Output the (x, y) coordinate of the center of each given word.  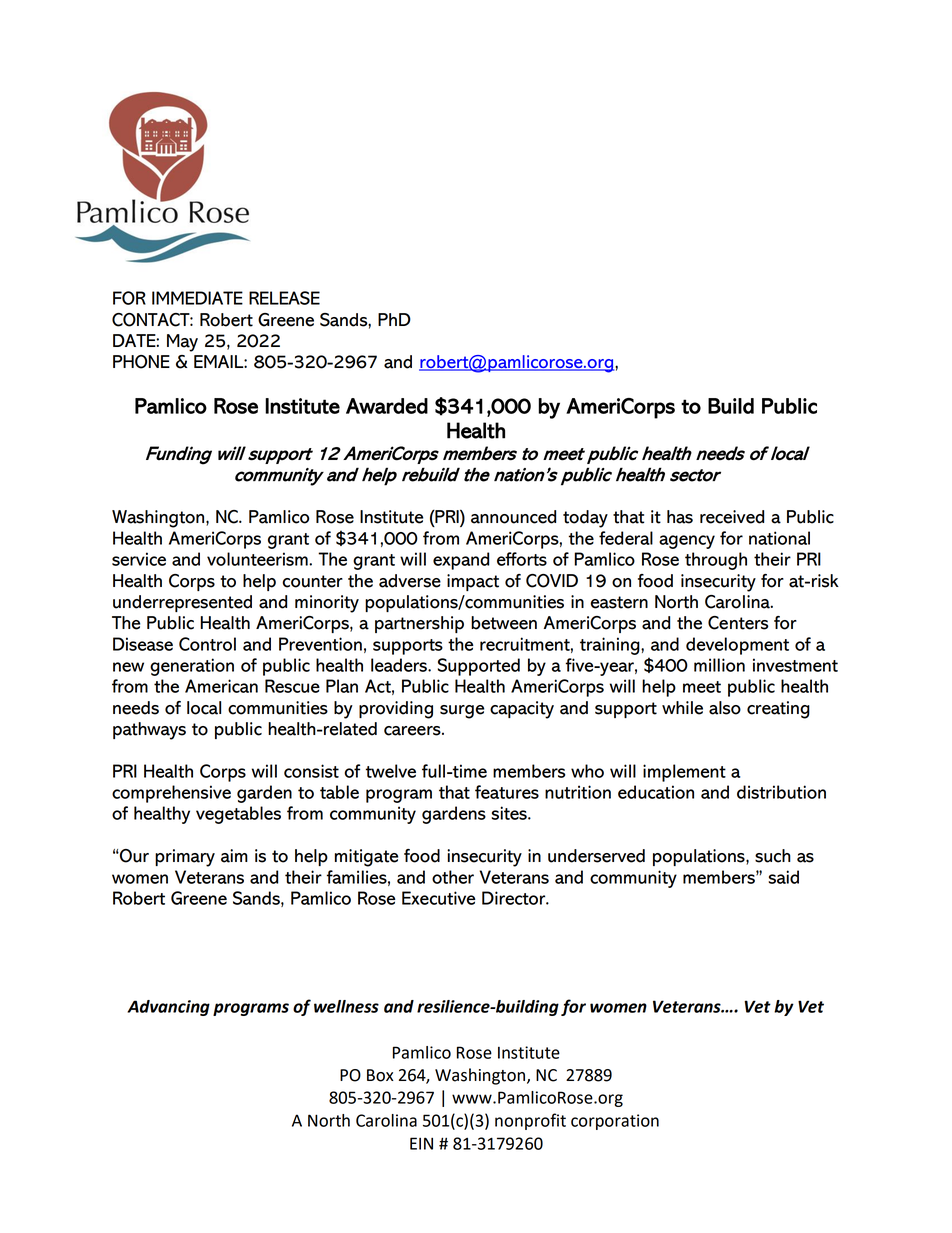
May (182, 343)
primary (185, 858)
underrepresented (182, 603)
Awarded (387, 406)
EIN (421, 1143)
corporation (615, 1122)
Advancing (168, 1008)
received (732, 517)
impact (473, 582)
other (453, 877)
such (773, 856)
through (716, 561)
